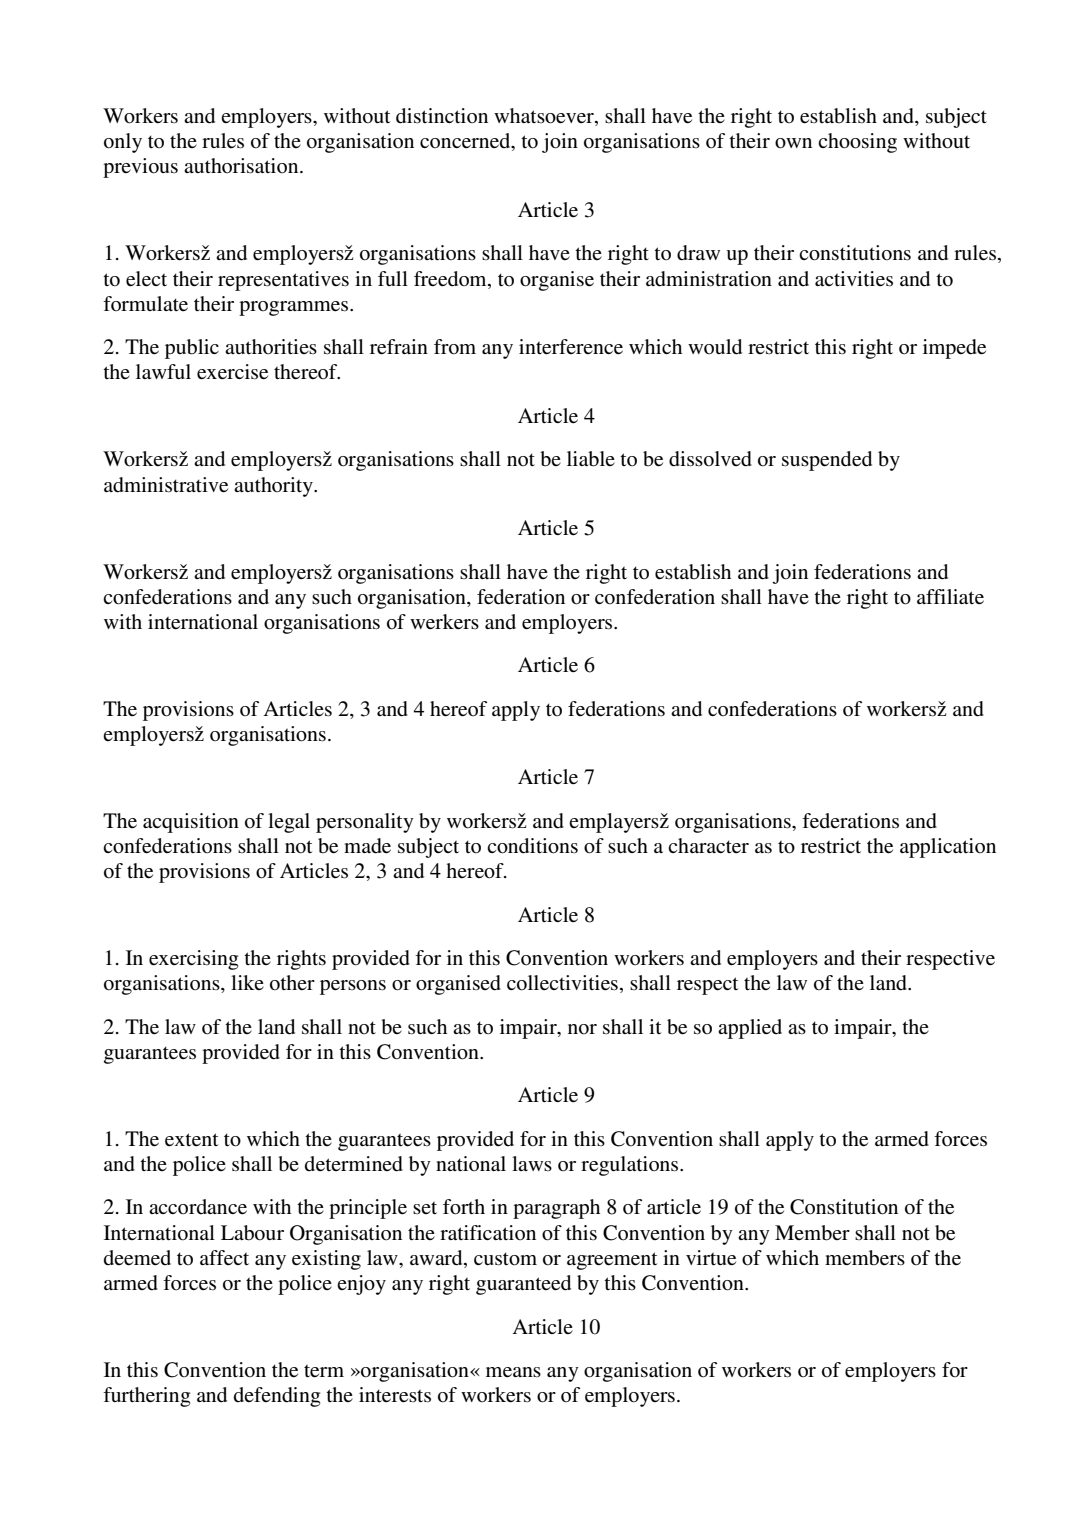 The width and height of the screenshot is (1087, 1537). What do you see at coordinates (513, 1372) in the screenshot?
I see `means` at bounding box center [513, 1372].
